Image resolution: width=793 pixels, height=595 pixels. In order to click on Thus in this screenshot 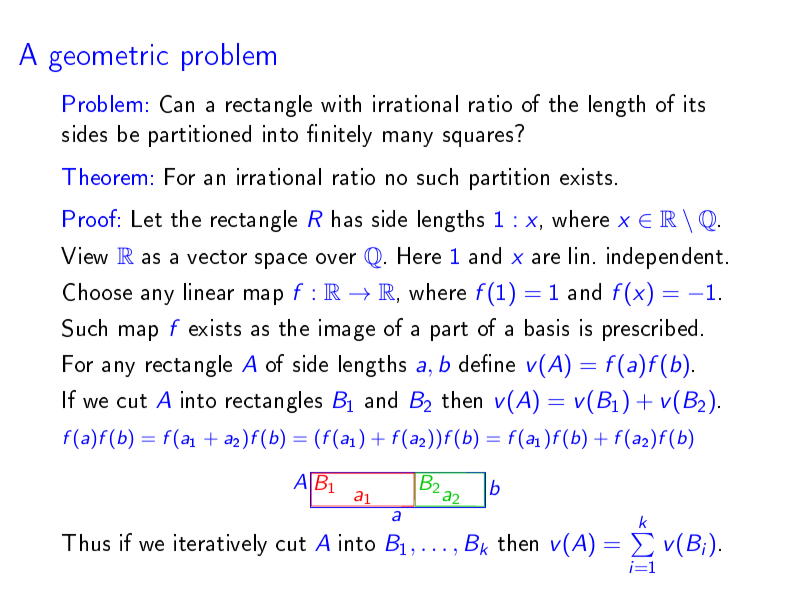, I will do `click(86, 542)`.
